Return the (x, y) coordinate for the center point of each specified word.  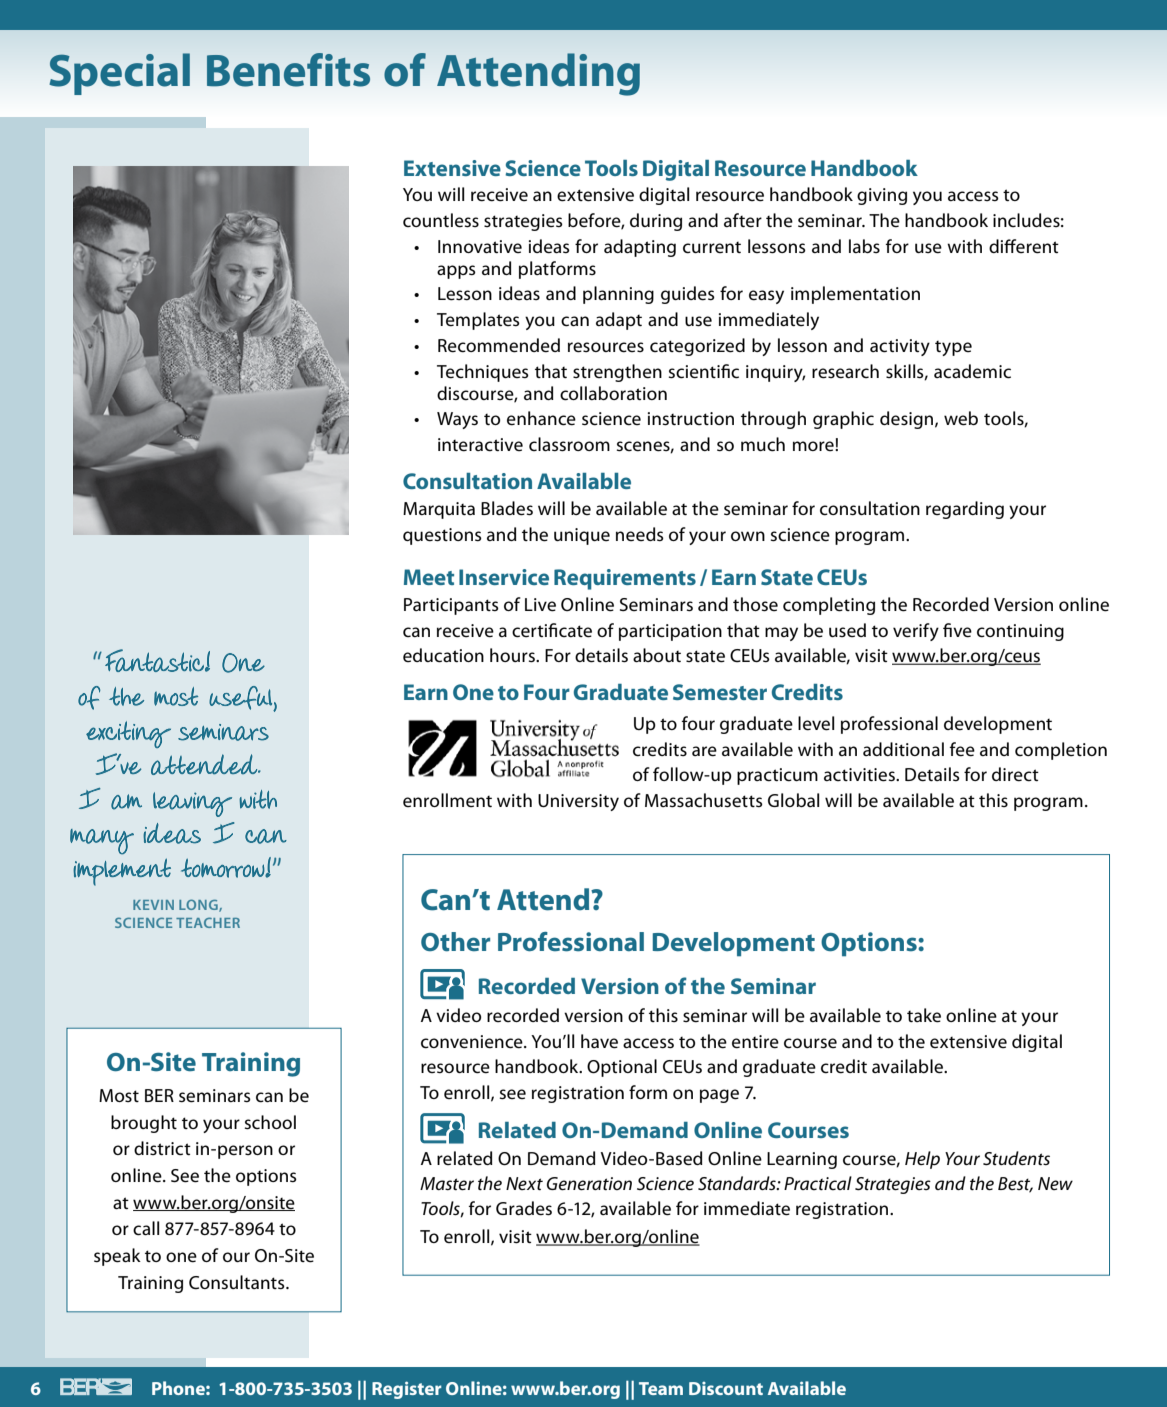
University (578, 802)
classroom (569, 444)
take (924, 1015)
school (270, 1122)
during (656, 222)
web (961, 418)
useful (241, 698)
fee (962, 749)
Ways (457, 420)
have (599, 1041)
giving (882, 196)
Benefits (288, 70)
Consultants (238, 1282)
